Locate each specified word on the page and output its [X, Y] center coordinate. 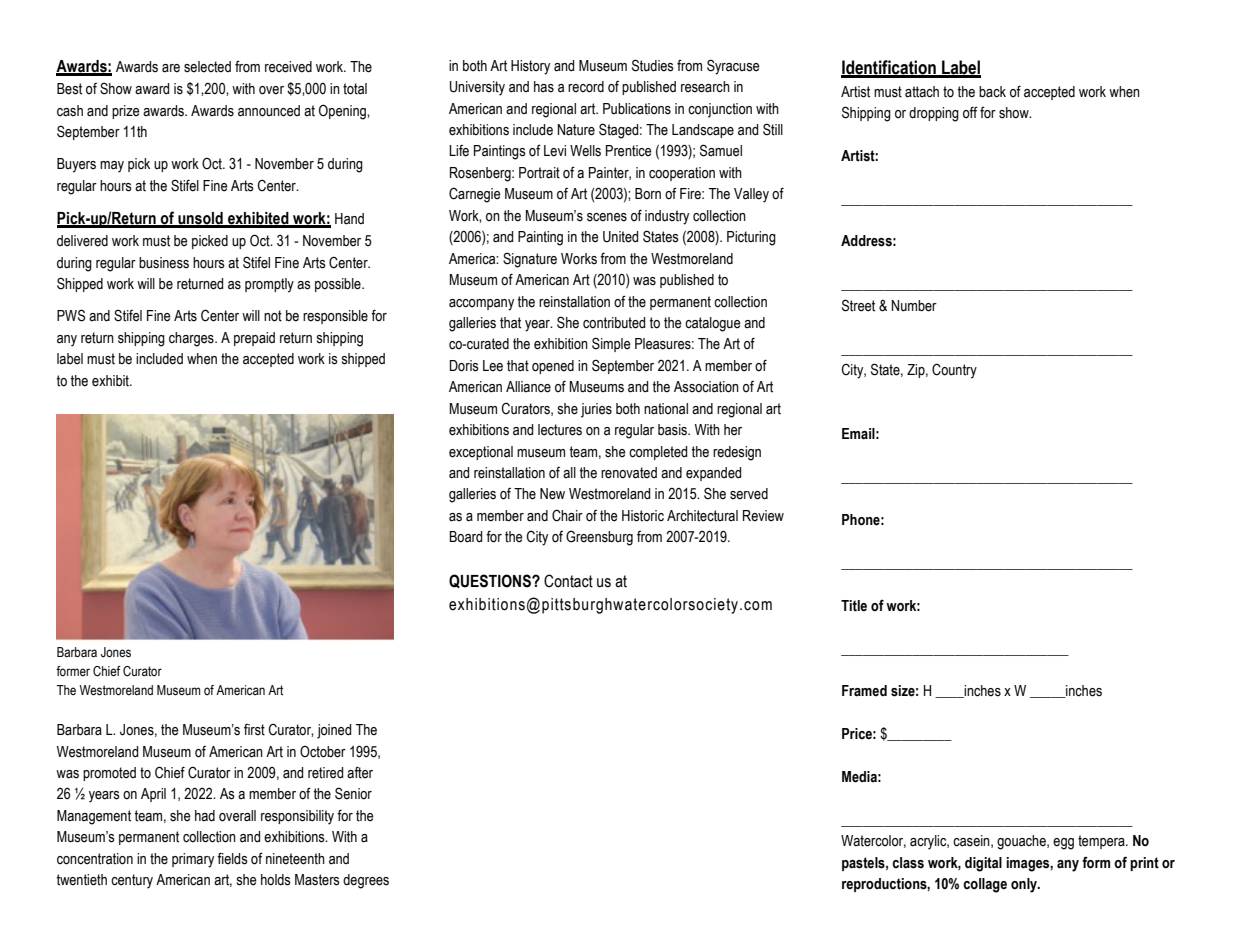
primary [193, 860]
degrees [366, 881]
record [586, 87]
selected [207, 67]
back [992, 92]
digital [983, 864]
